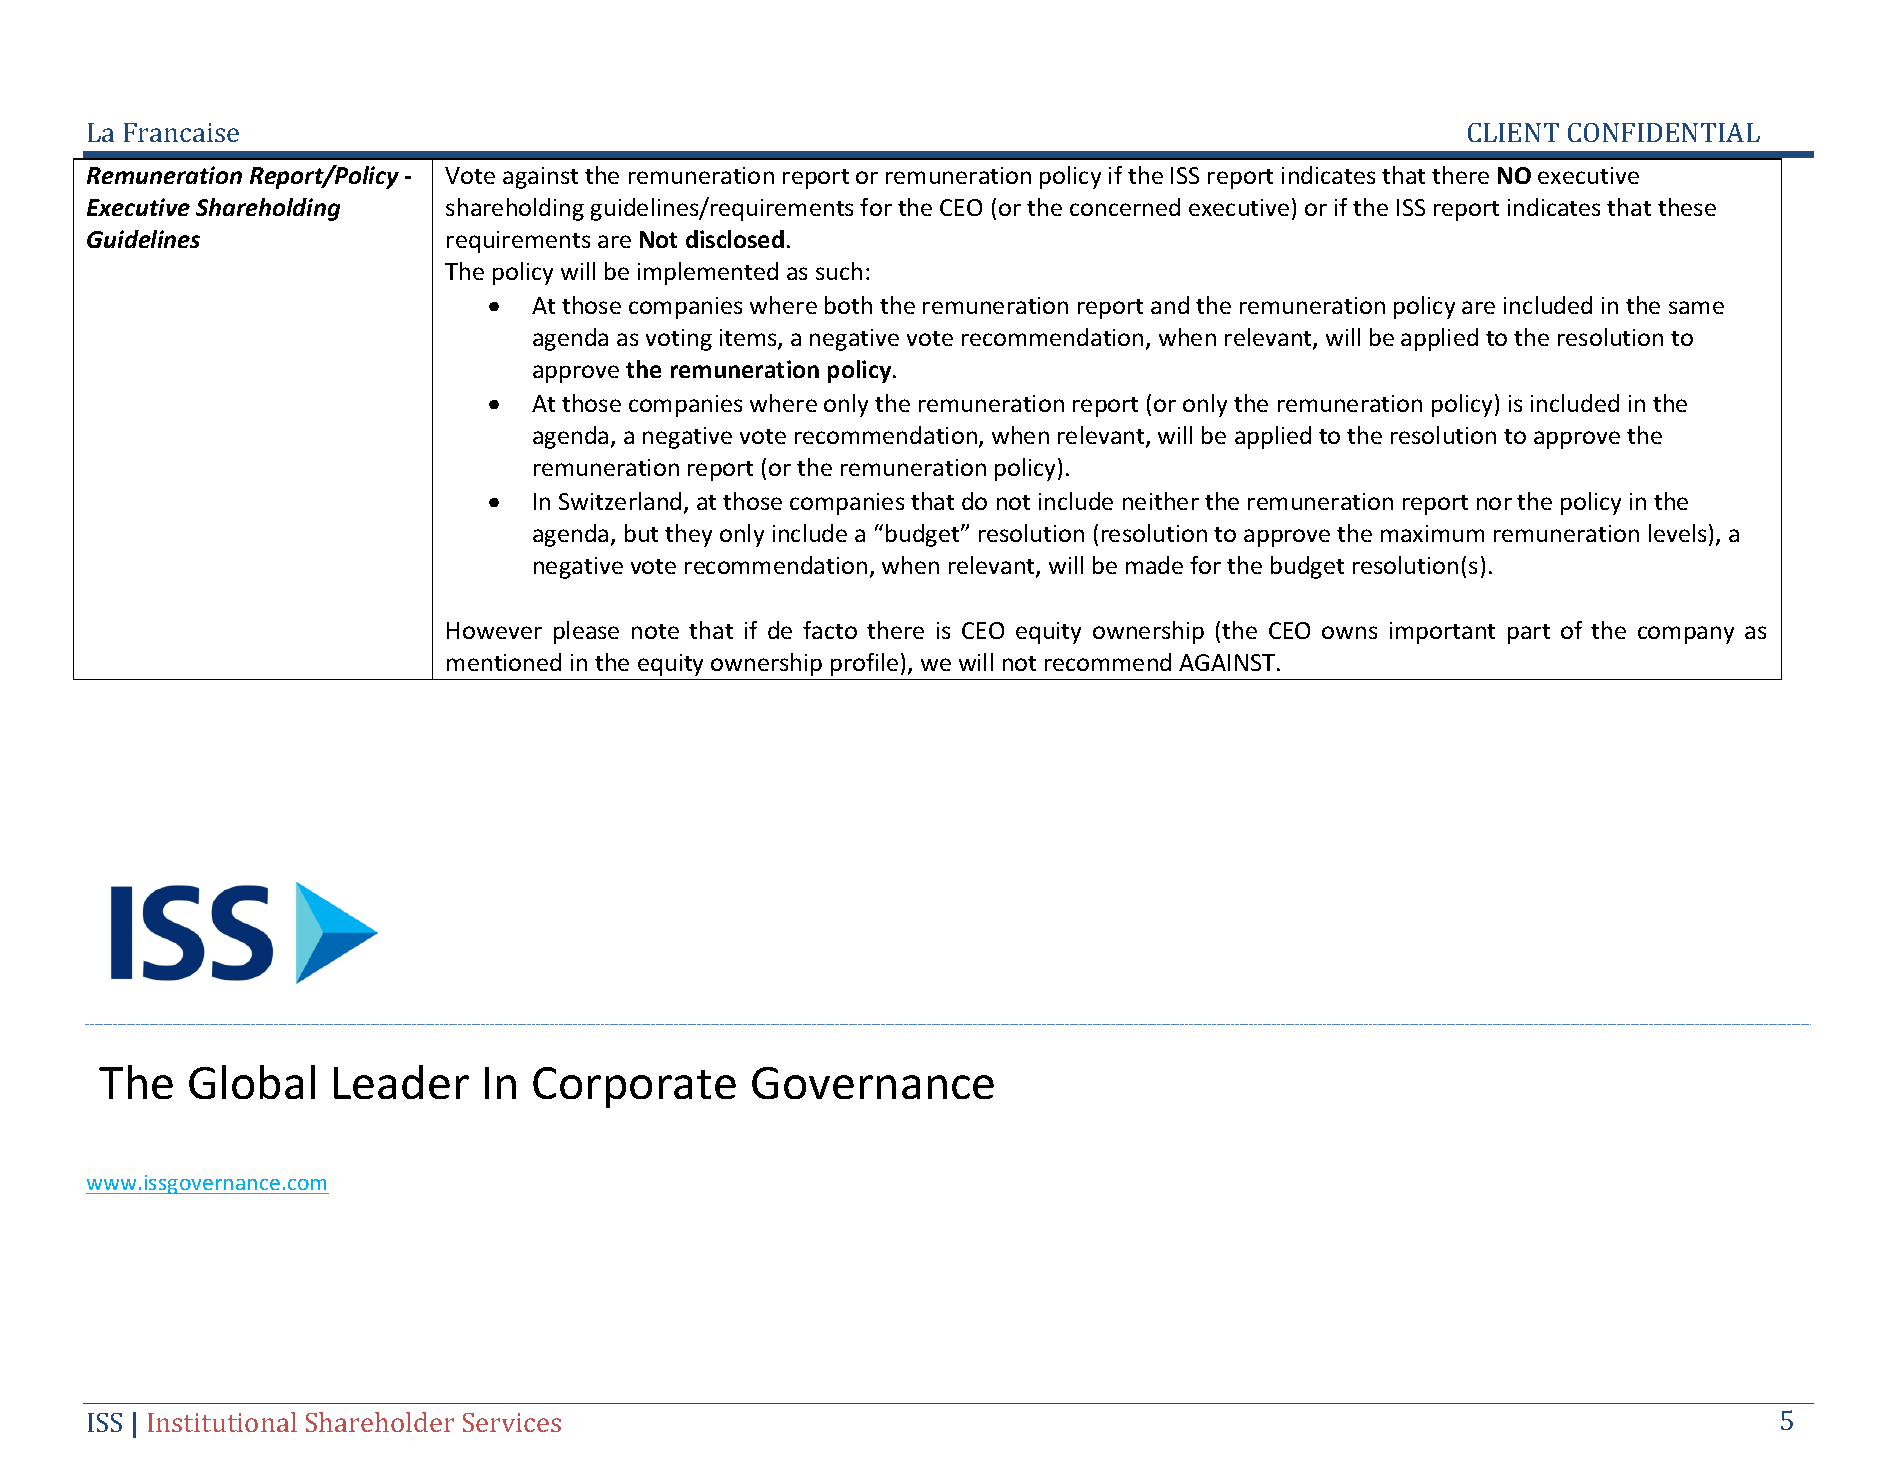 The height and width of the screenshot is (1466, 1897). What do you see at coordinates (222, 1422) in the screenshot?
I see `Institutional` at bounding box center [222, 1422].
